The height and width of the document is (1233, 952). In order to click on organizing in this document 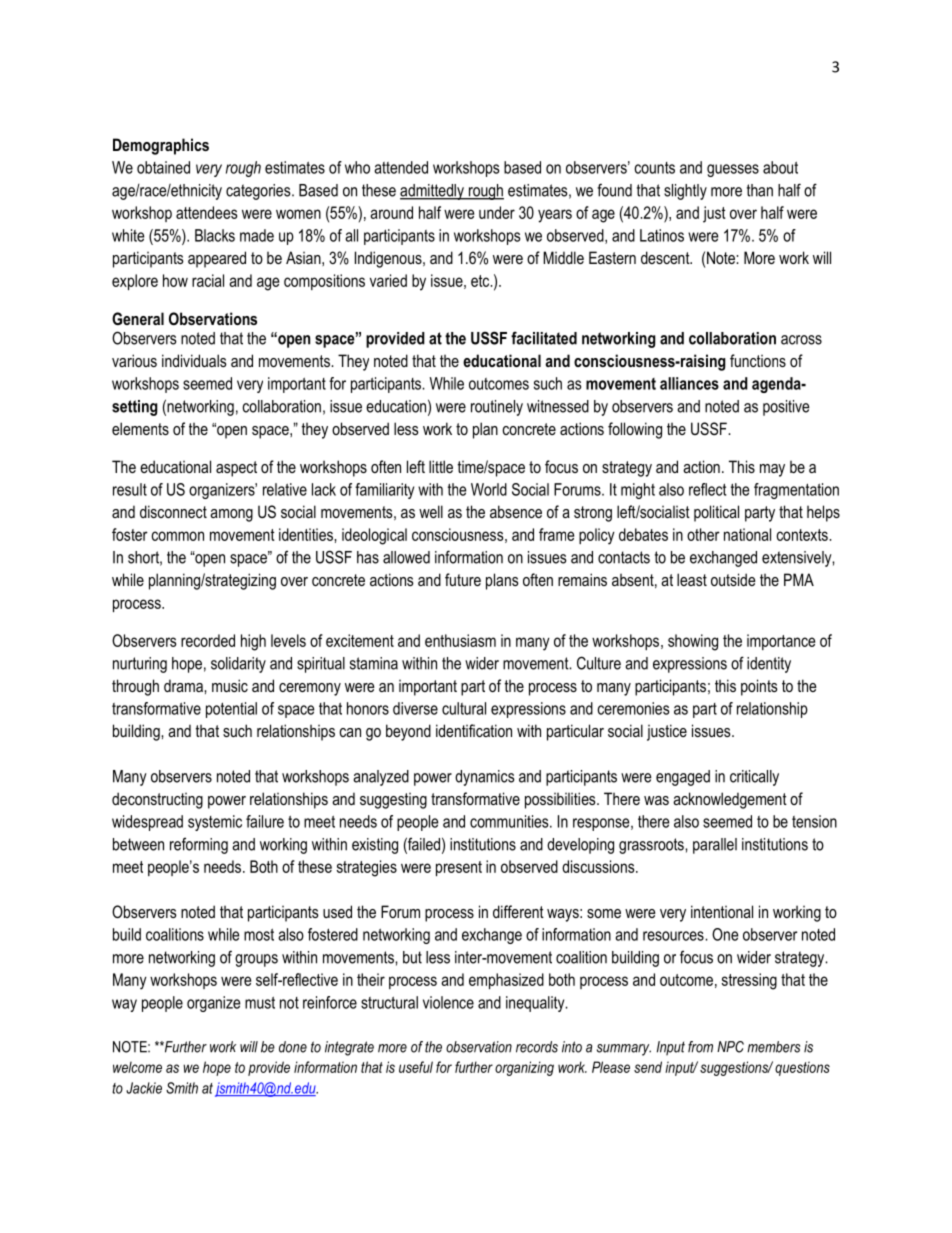, I will do `click(524, 1068)`.
